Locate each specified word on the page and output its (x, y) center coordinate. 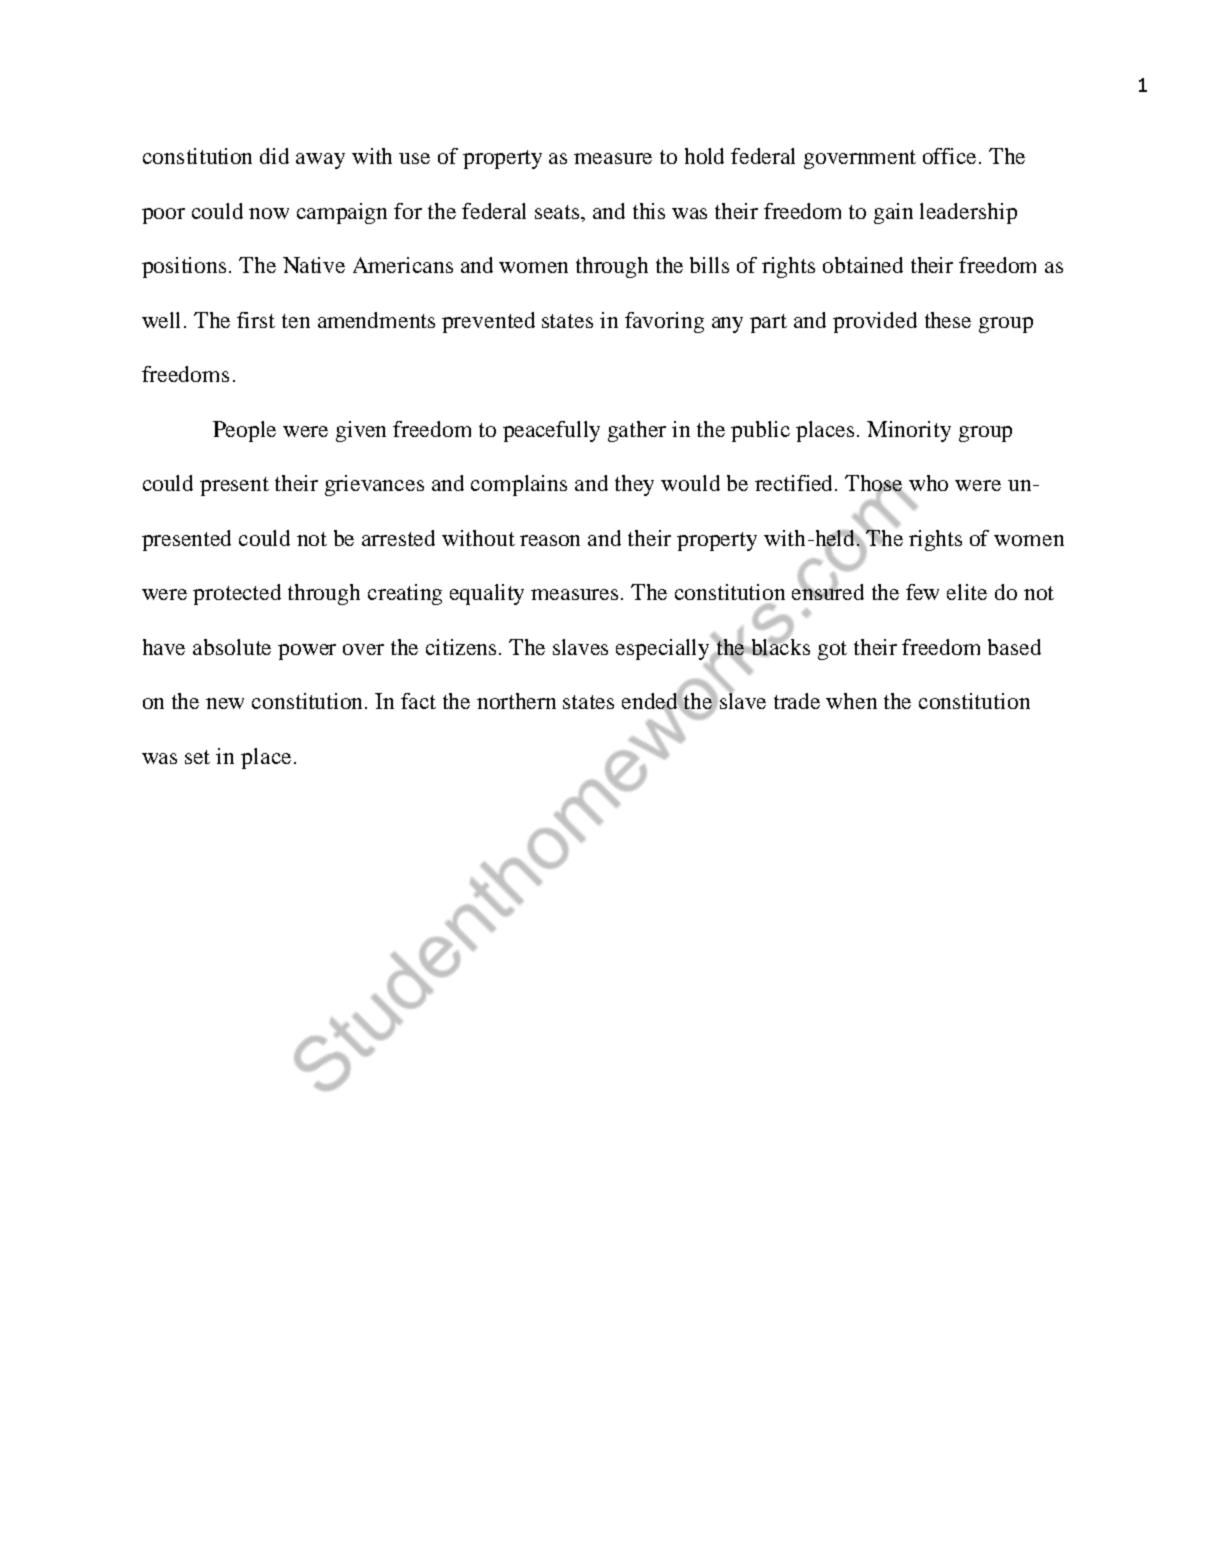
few (922, 592)
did (274, 156)
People (244, 431)
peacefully (551, 431)
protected (237, 594)
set (197, 757)
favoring (664, 322)
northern (516, 701)
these (948, 320)
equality (487, 594)
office (951, 156)
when (851, 701)
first (256, 320)
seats (558, 212)
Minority (909, 431)
